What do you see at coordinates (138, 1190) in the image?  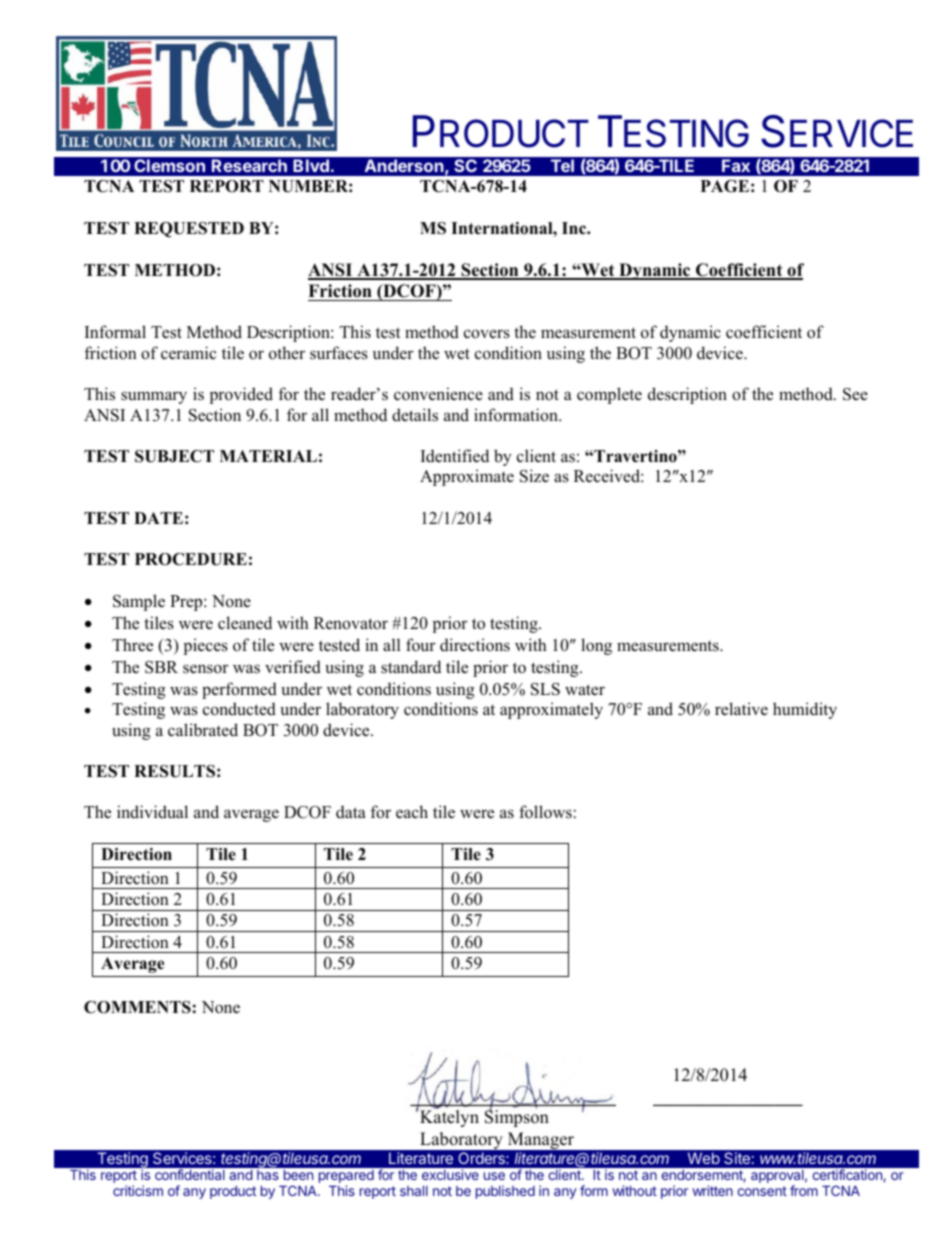 I see `criticism` at bounding box center [138, 1190].
